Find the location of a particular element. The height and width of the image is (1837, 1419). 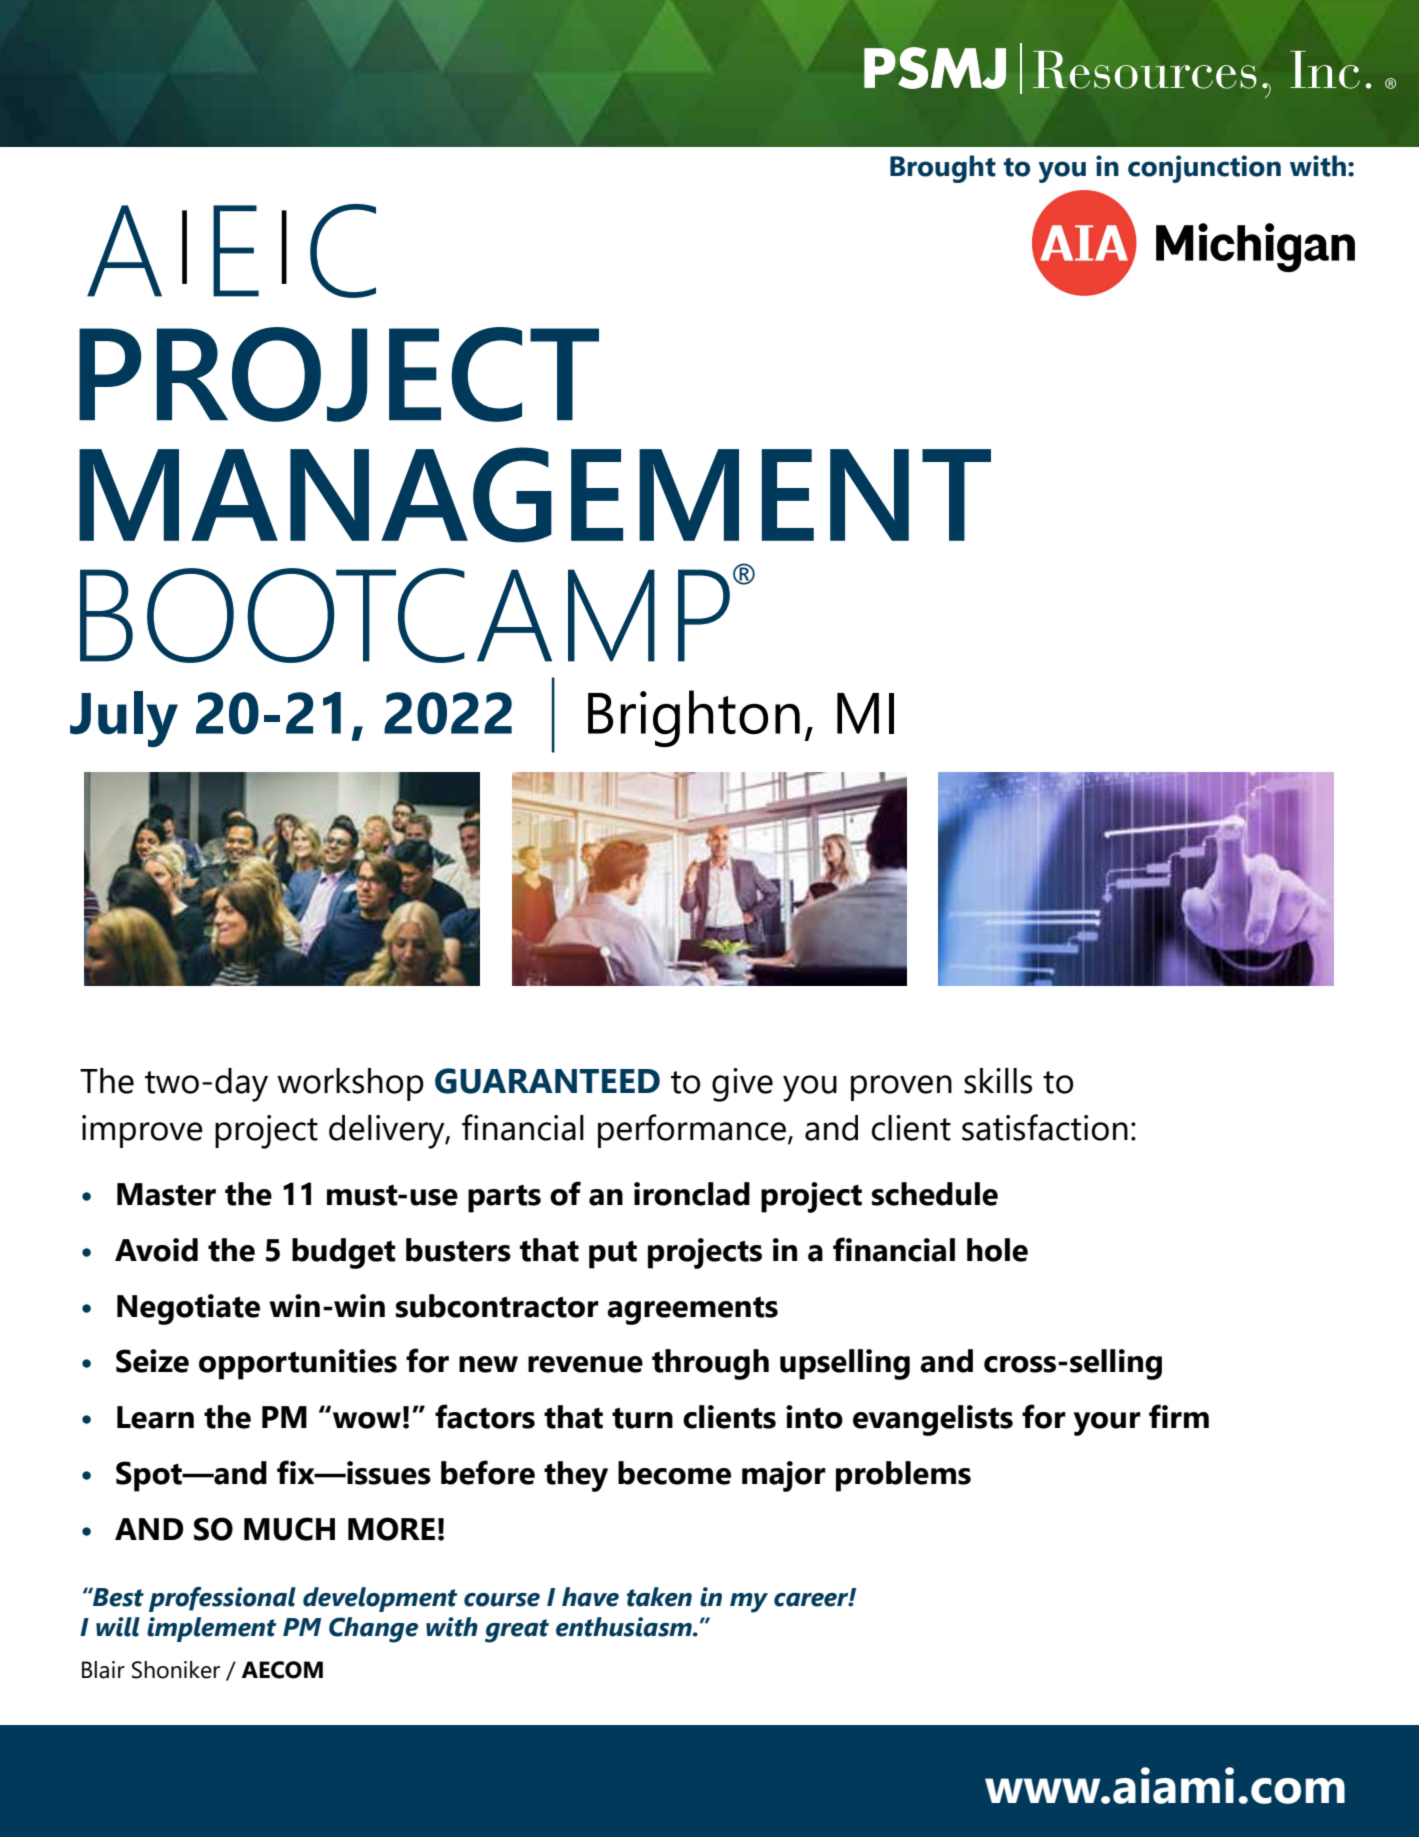

conjunction is located at coordinates (1204, 169).
